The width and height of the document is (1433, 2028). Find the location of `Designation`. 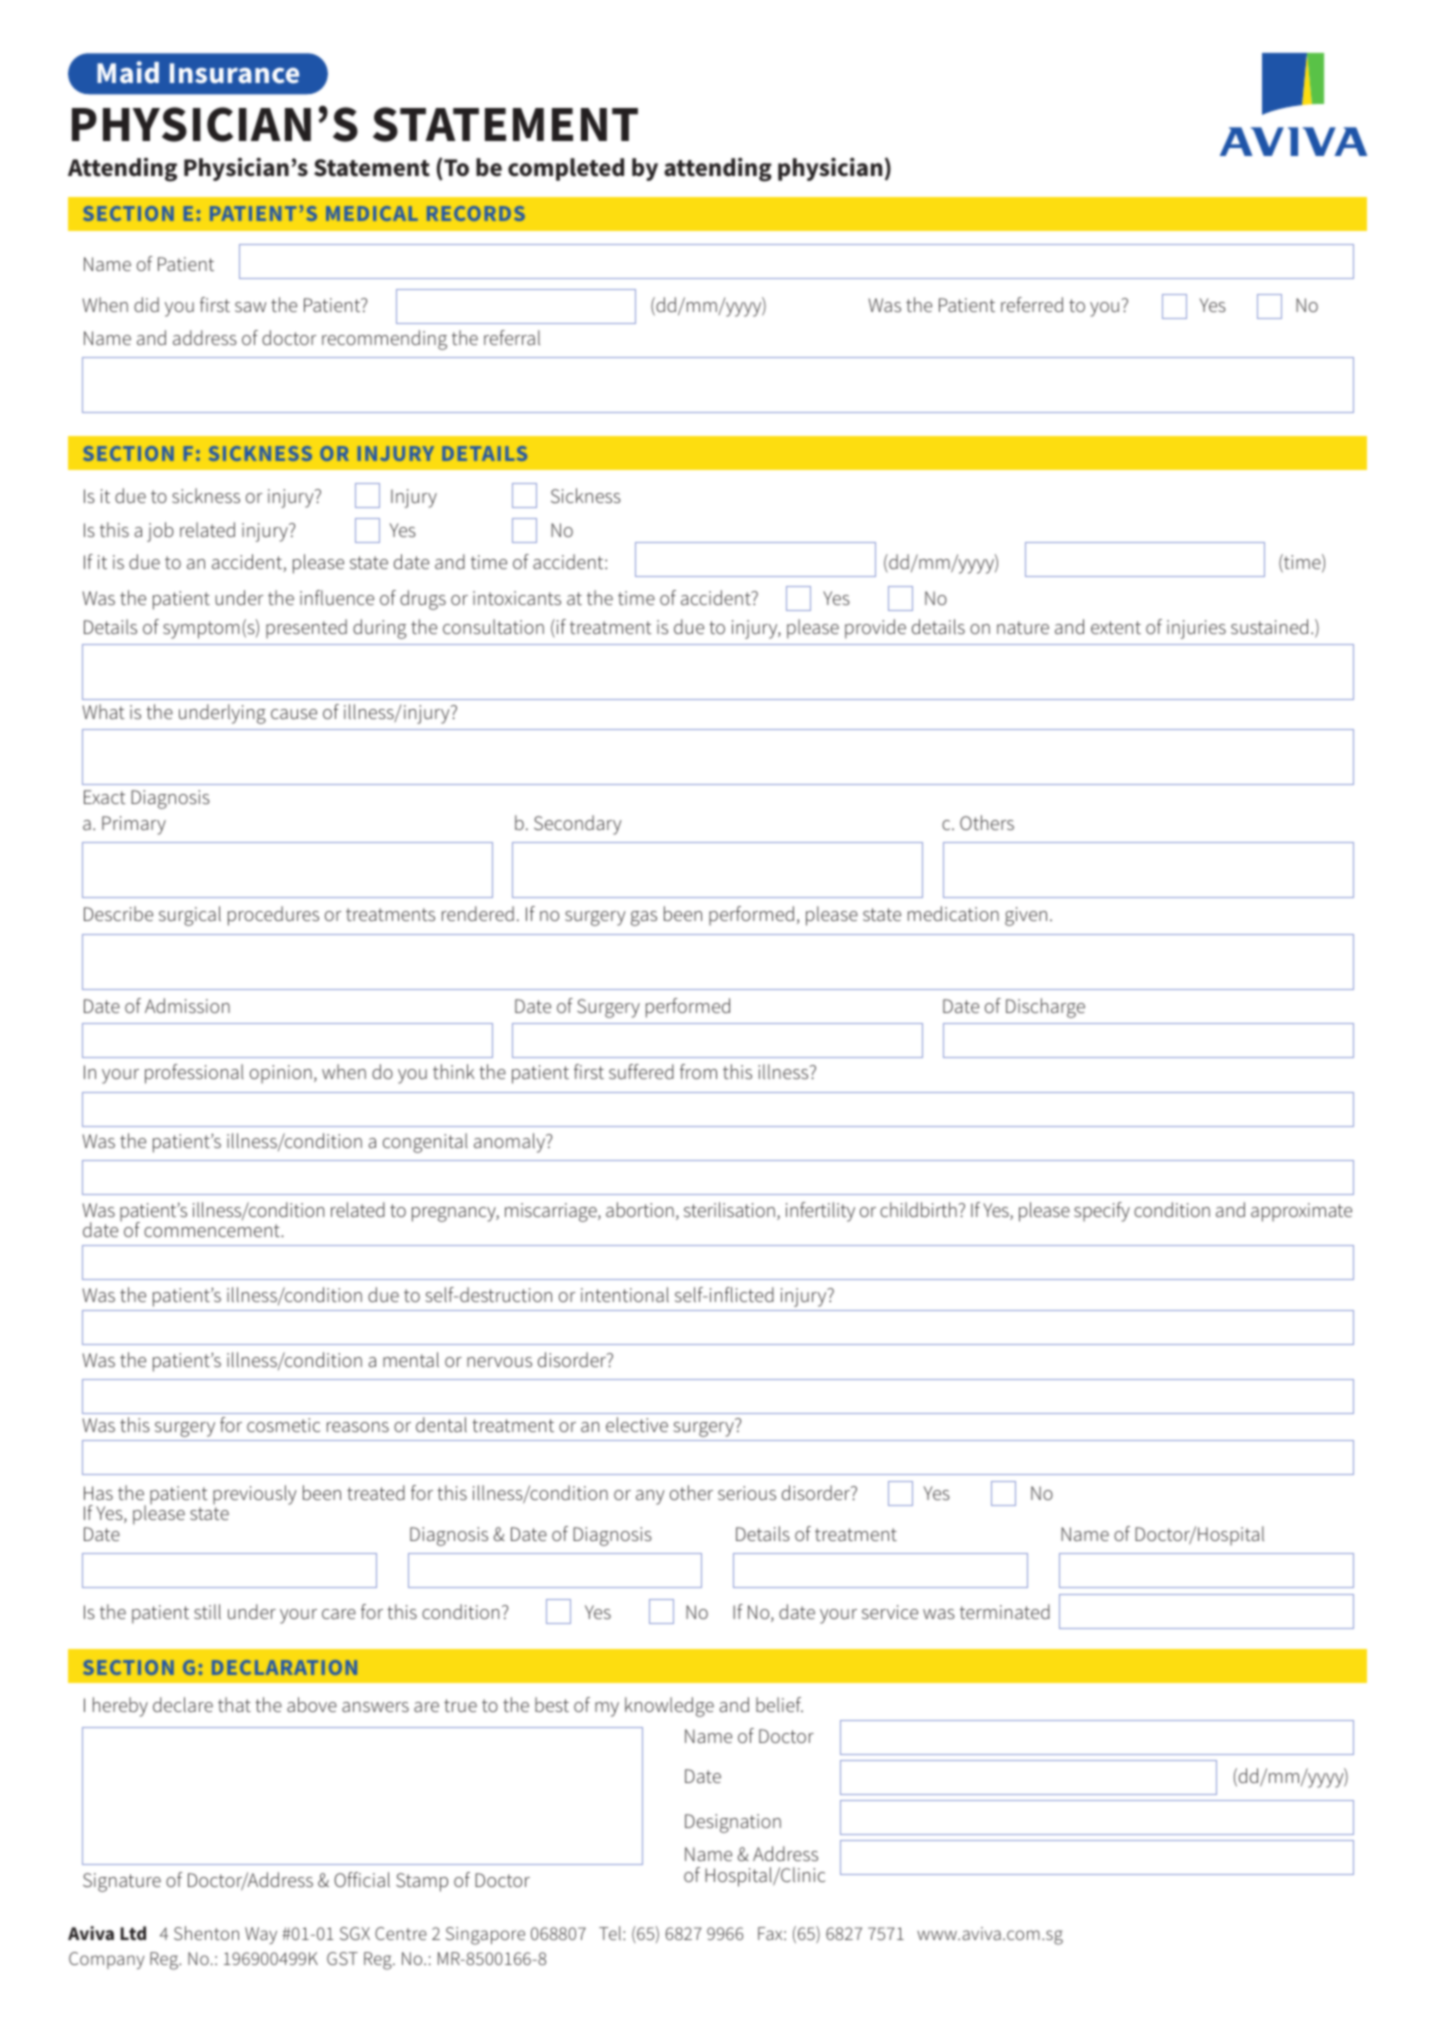

Designation is located at coordinates (733, 1823).
